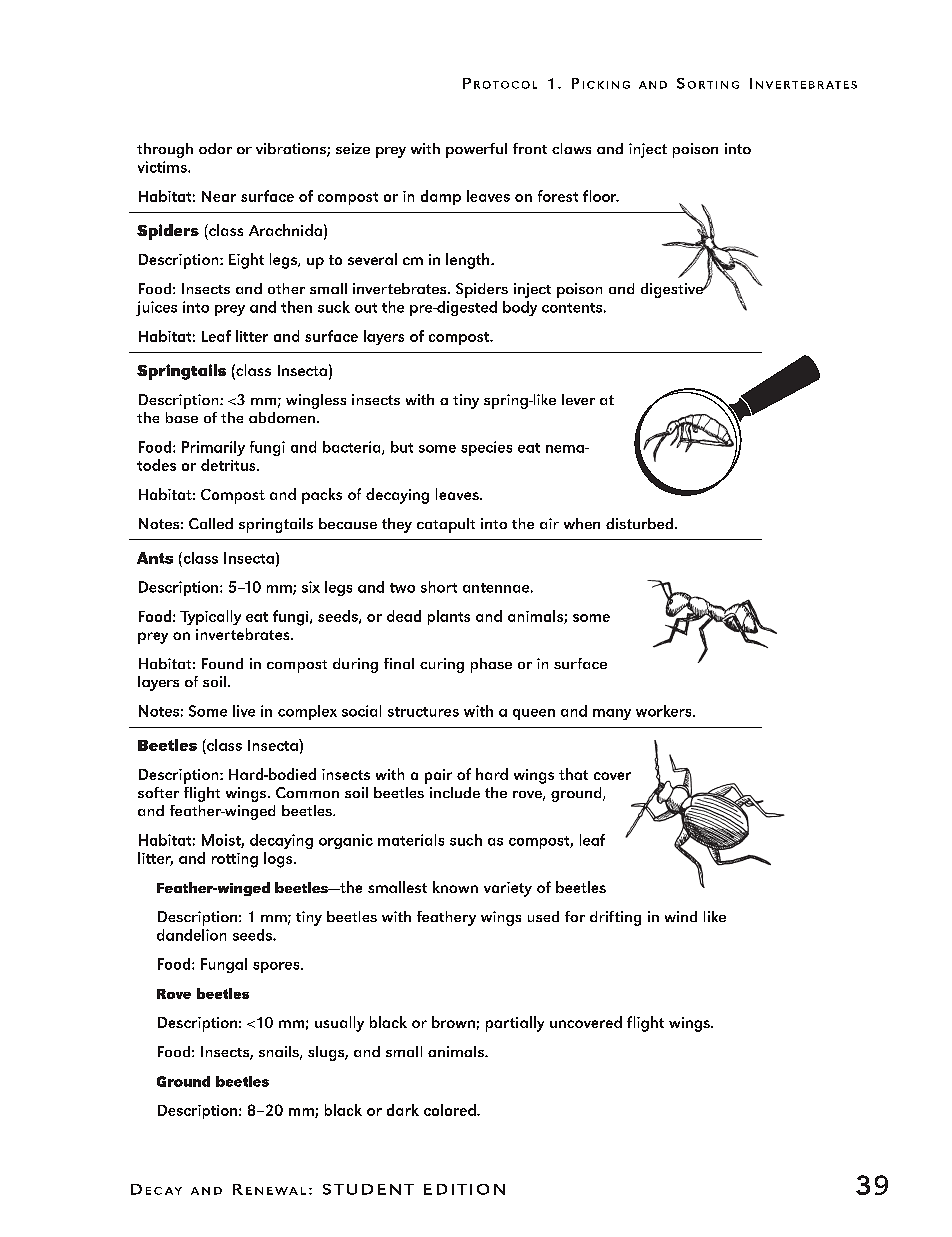 The image size is (952, 1237). Describe the element at coordinates (438, 776) in the screenshot. I see `pair` at that location.
